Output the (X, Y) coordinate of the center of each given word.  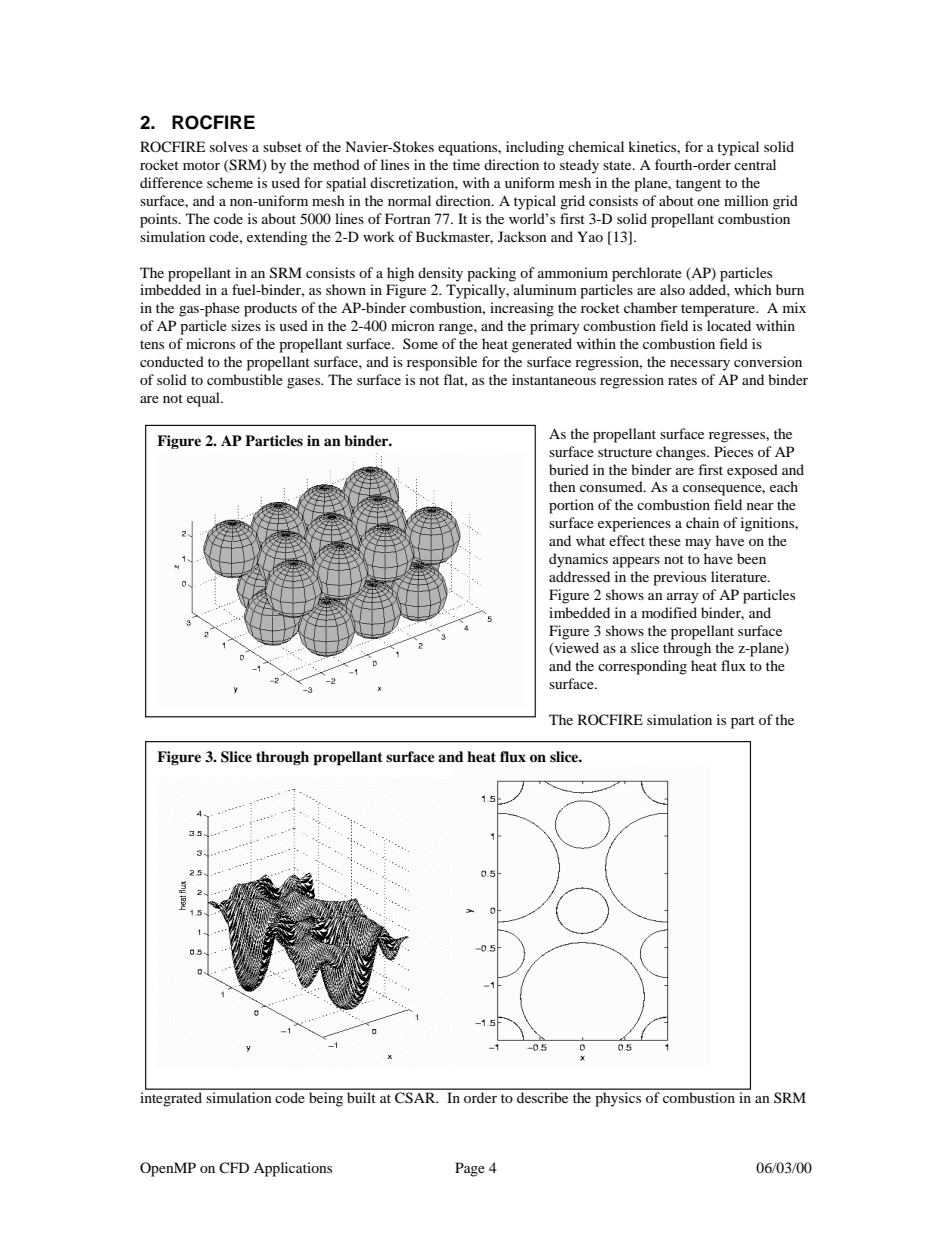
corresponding (642, 667)
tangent (698, 185)
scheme (230, 182)
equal (204, 399)
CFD (234, 1167)
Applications (293, 1169)
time (466, 164)
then (562, 486)
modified (669, 612)
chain (702, 522)
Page (470, 1169)
